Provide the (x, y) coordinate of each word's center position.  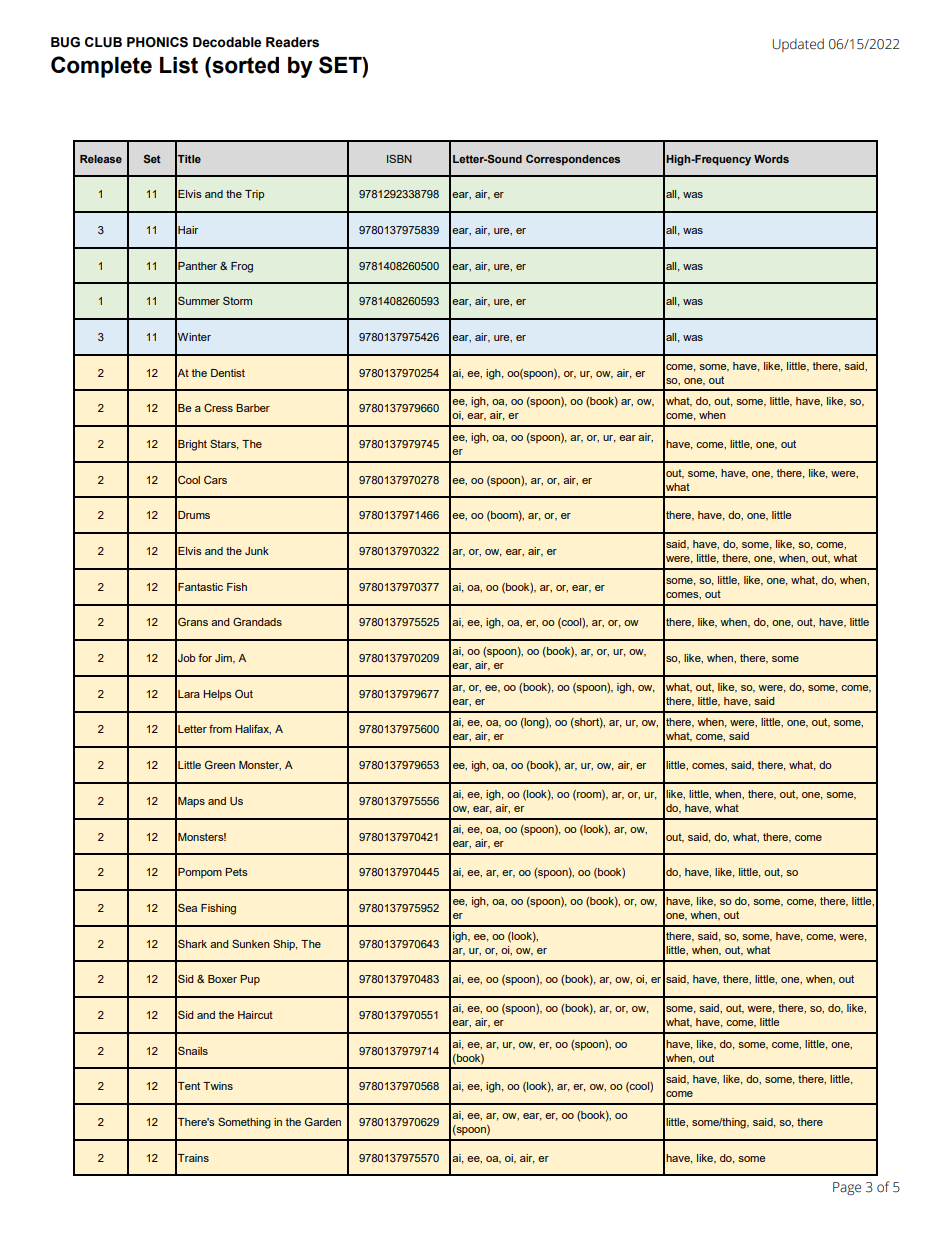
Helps (218, 695)
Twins (218, 1086)
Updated (798, 45)
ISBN (399, 158)
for (205, 657)
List (179, 65)
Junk (257, 551)
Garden (323, 1122)
